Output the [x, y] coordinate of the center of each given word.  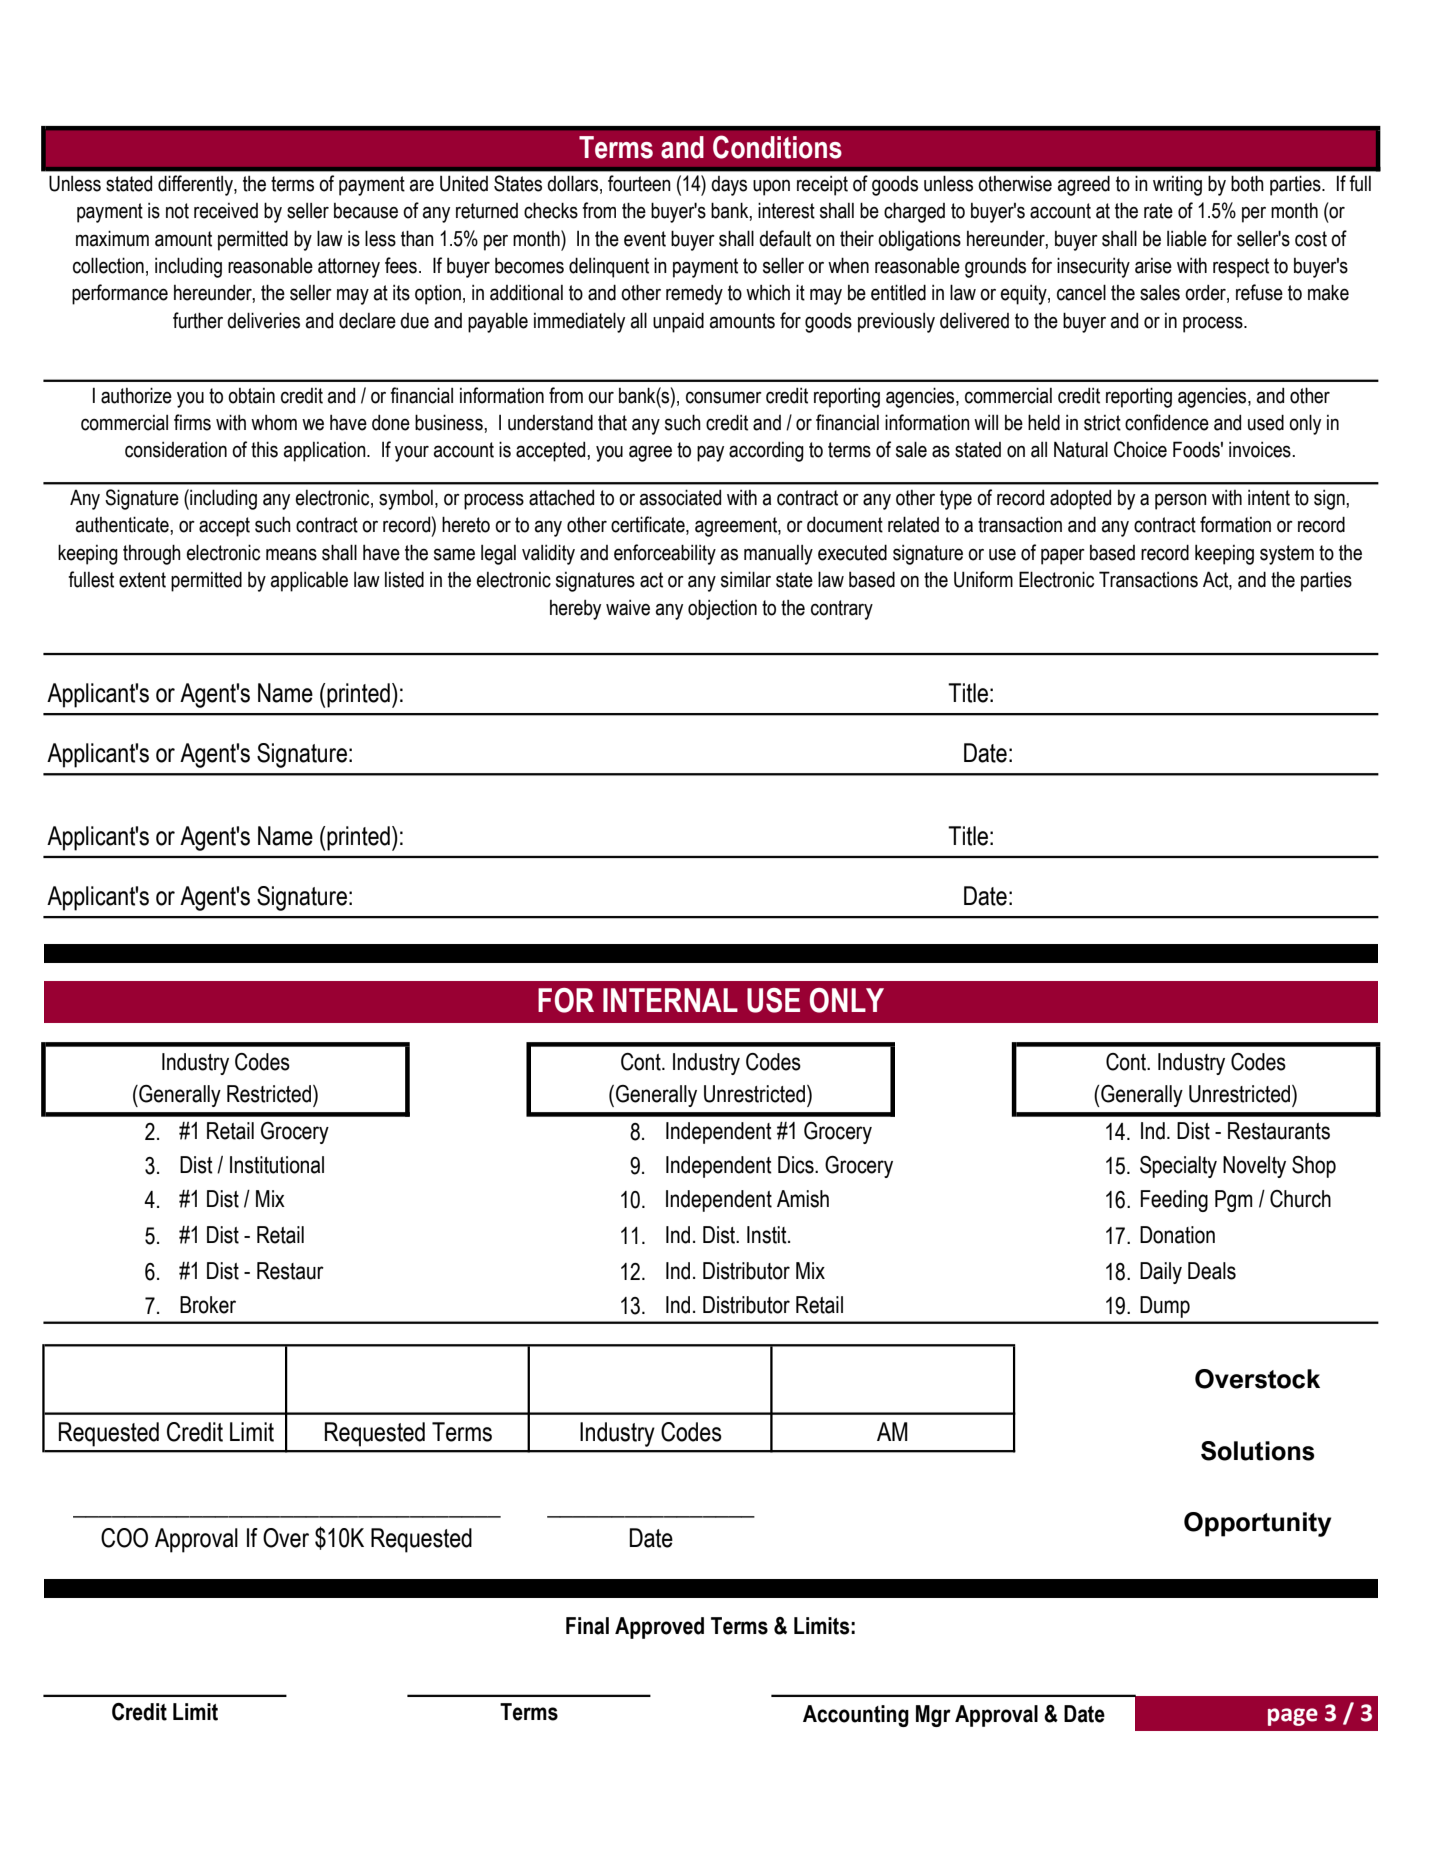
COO [124, 1538]
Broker [208, 1305]
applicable [309, 582]
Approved [659, 1628]
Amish [803, 1199]
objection [722, 609]
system [1287, 555]
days [729, 186]
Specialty [1178, 1167]
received [226, 211]
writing [1177, 185]
